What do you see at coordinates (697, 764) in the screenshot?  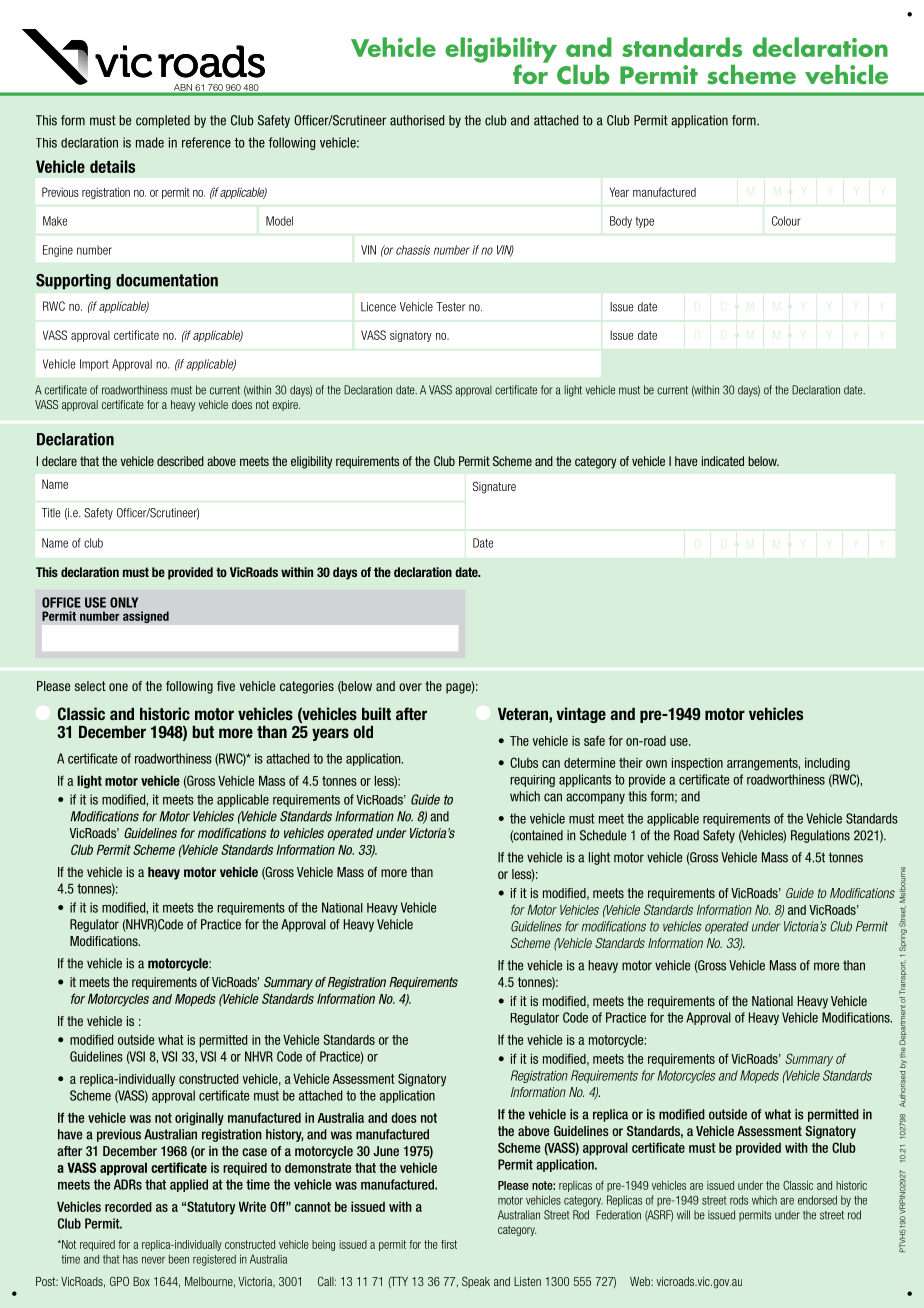 I see `inspection` at bounding box center [697, 764].
